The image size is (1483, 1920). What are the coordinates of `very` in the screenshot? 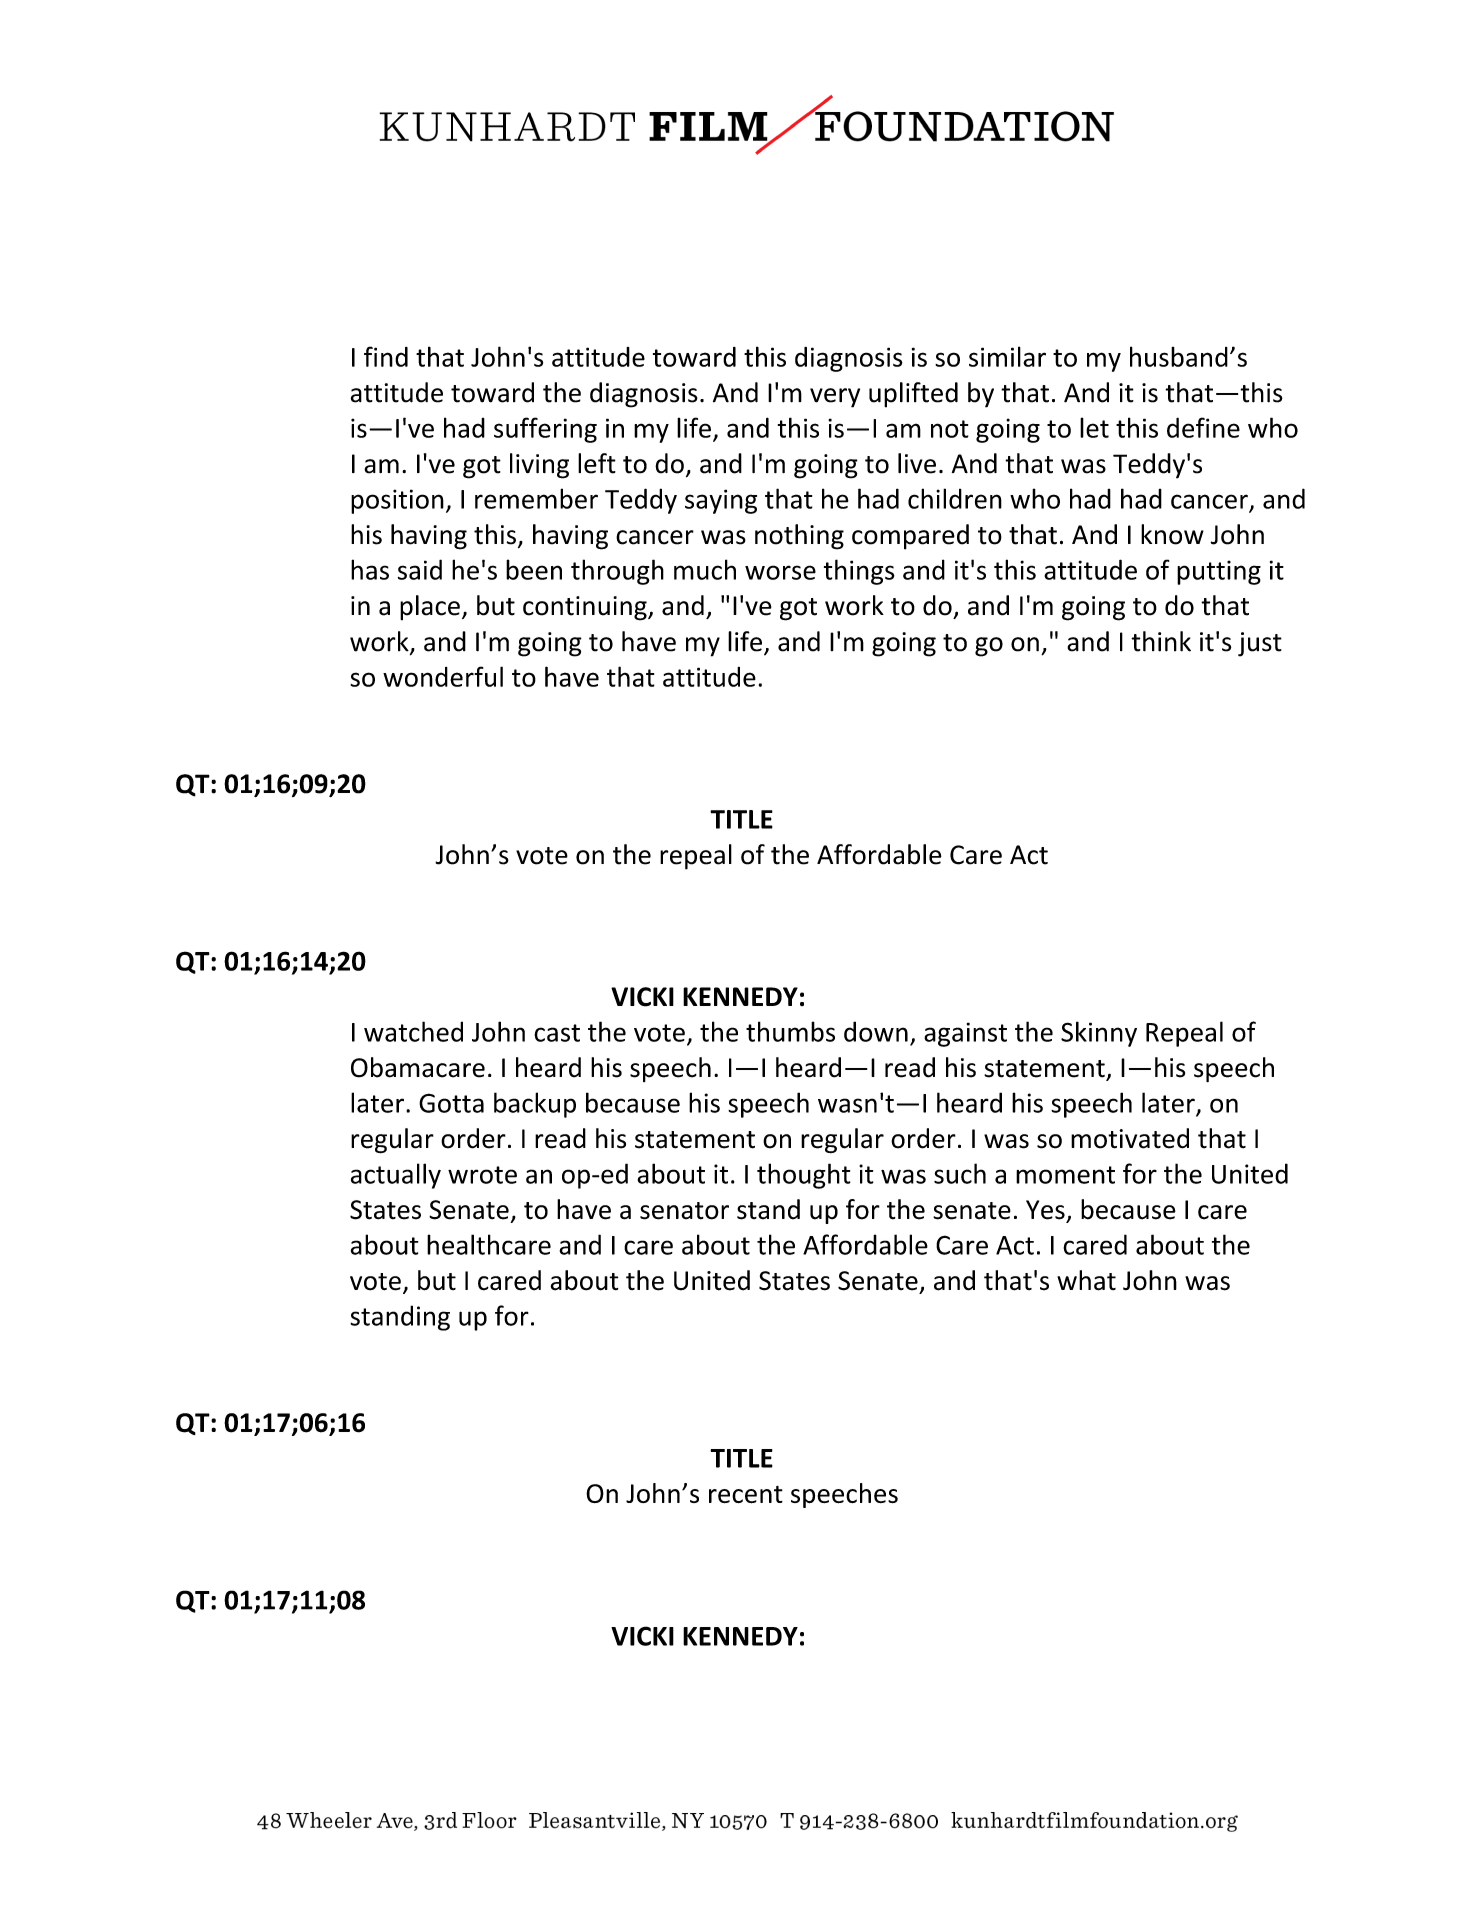 It's located at (835, 398).
